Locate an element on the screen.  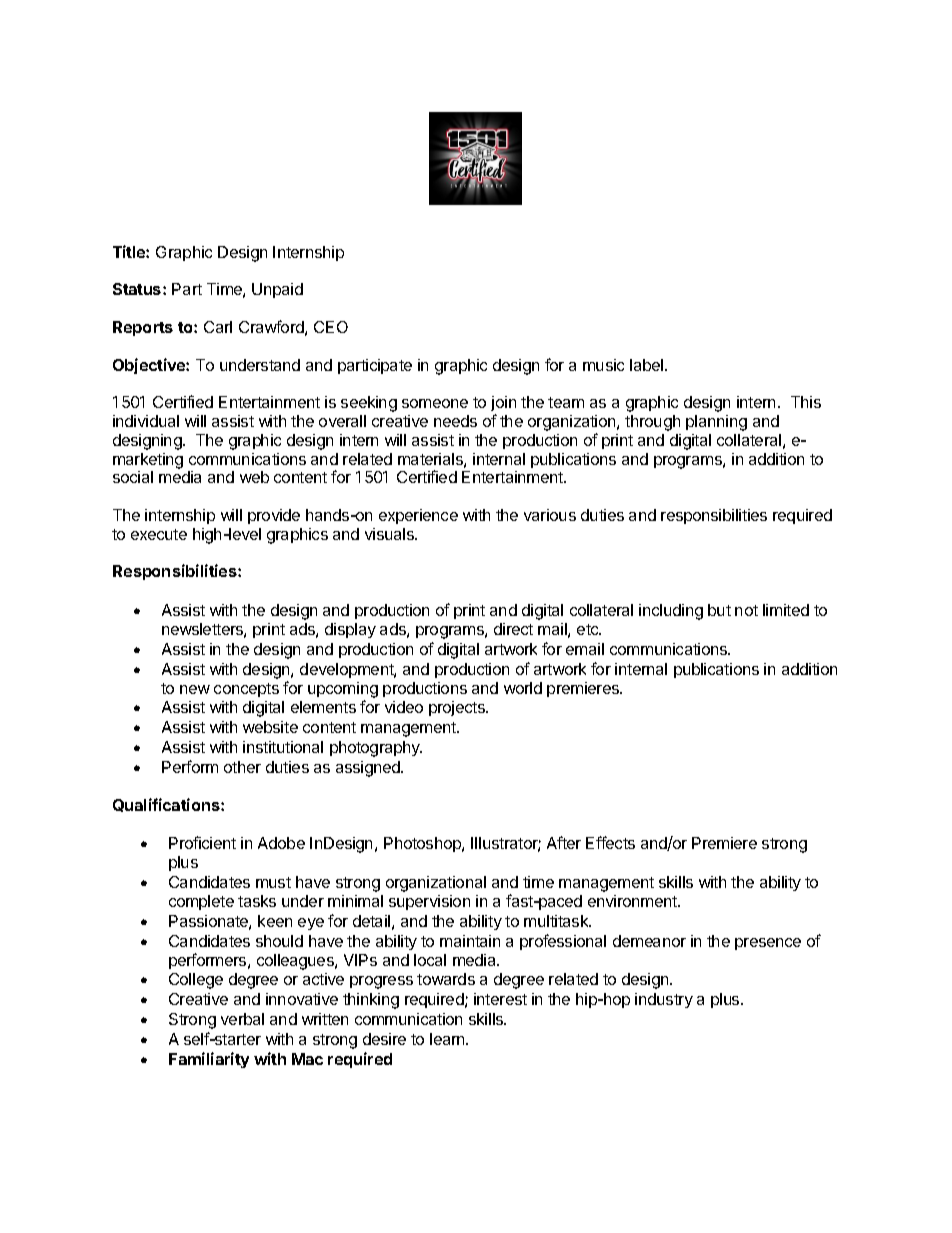
but is located at coordinates (719, 610).
